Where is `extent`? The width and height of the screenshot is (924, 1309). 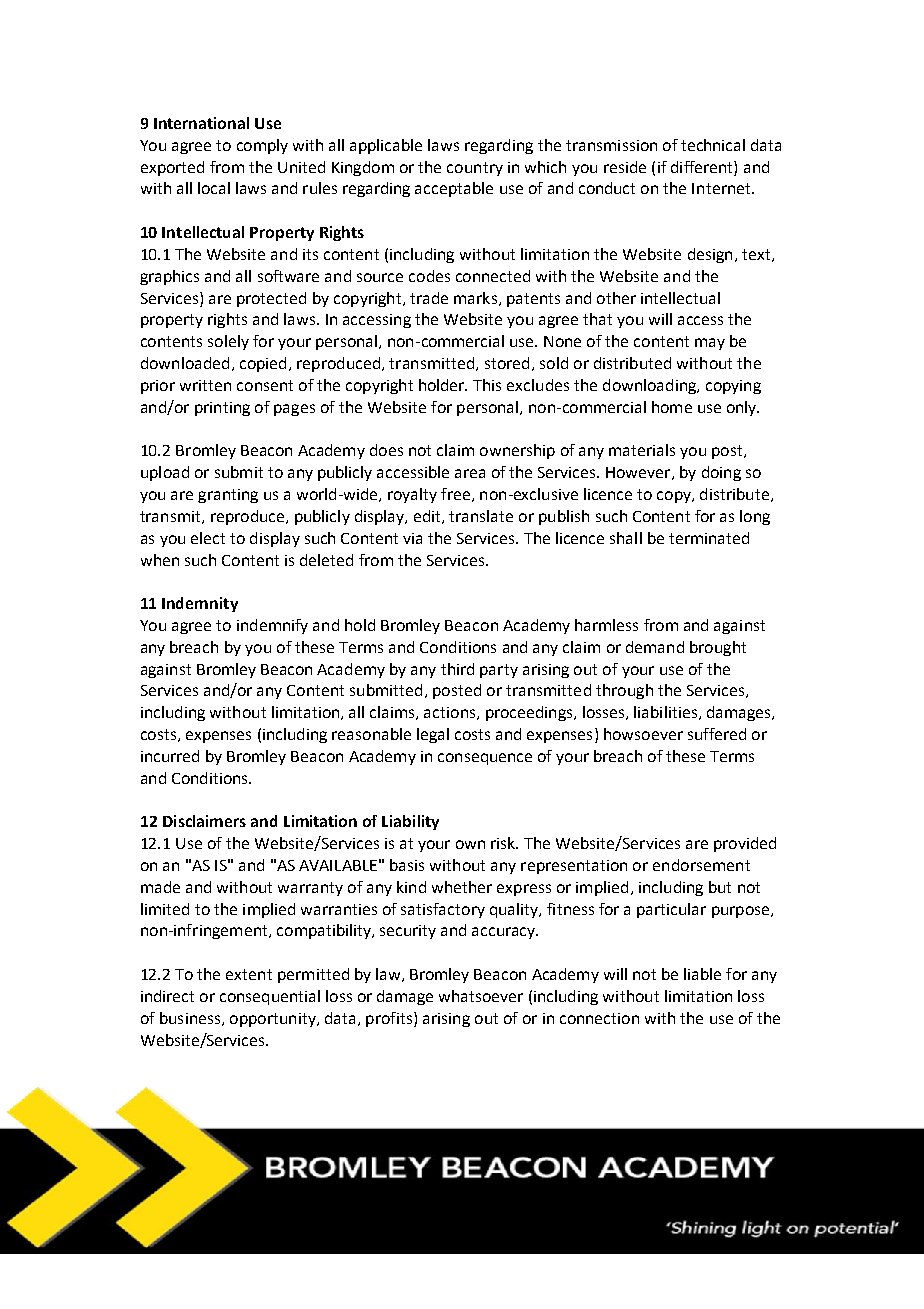 extent is located at coordinates (249, 974).
